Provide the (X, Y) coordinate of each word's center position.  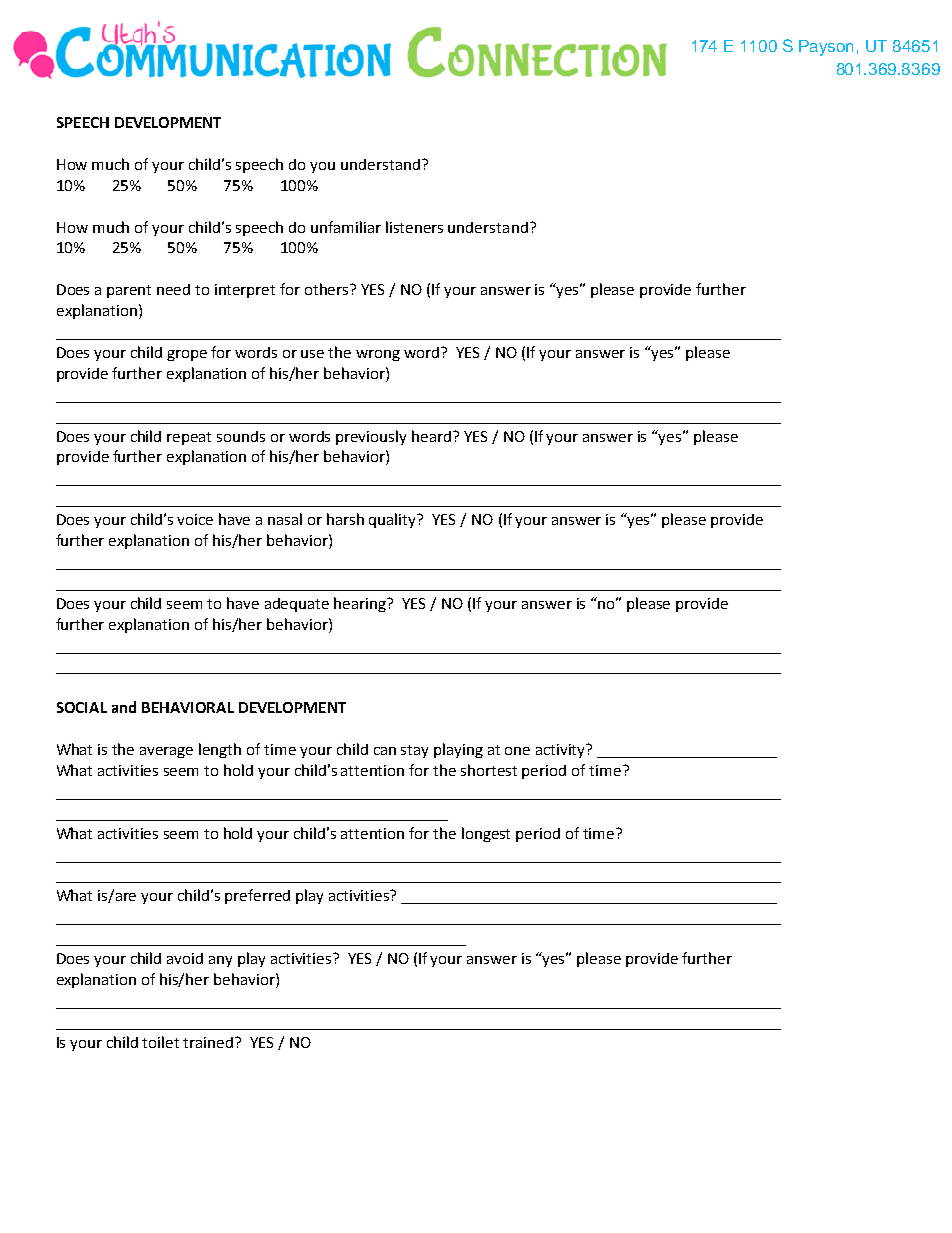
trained (209, 1042)
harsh (345, 519)
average (166, 752)
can (385, 751)
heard (431, 436)
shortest (489, 770)
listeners (414, 227)
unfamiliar (346, 227)
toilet (160, 1042)
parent (129, 291)
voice (195, 519)
